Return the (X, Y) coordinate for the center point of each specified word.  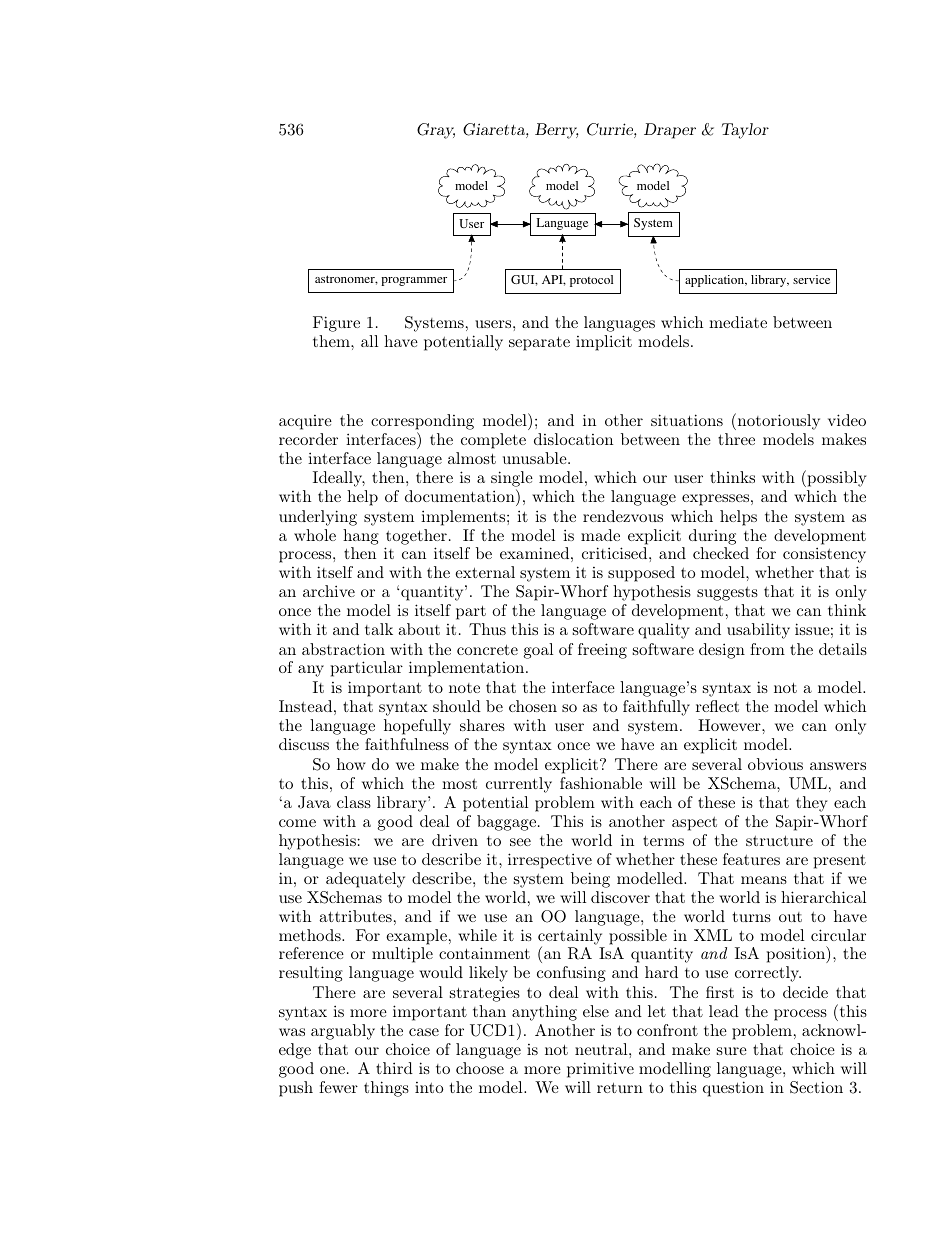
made (600, 535)
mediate (738, 322)
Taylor (745, 131)
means (764, 880)
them (332, 341)
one (332, 1070)
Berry (557, 131)
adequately (365, 880)
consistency (824, 555)
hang (361, 537)
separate (539, 343)
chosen (533, 706)
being (590, 880)
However (730, 725)
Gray (436, 131)
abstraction (343, 649)
